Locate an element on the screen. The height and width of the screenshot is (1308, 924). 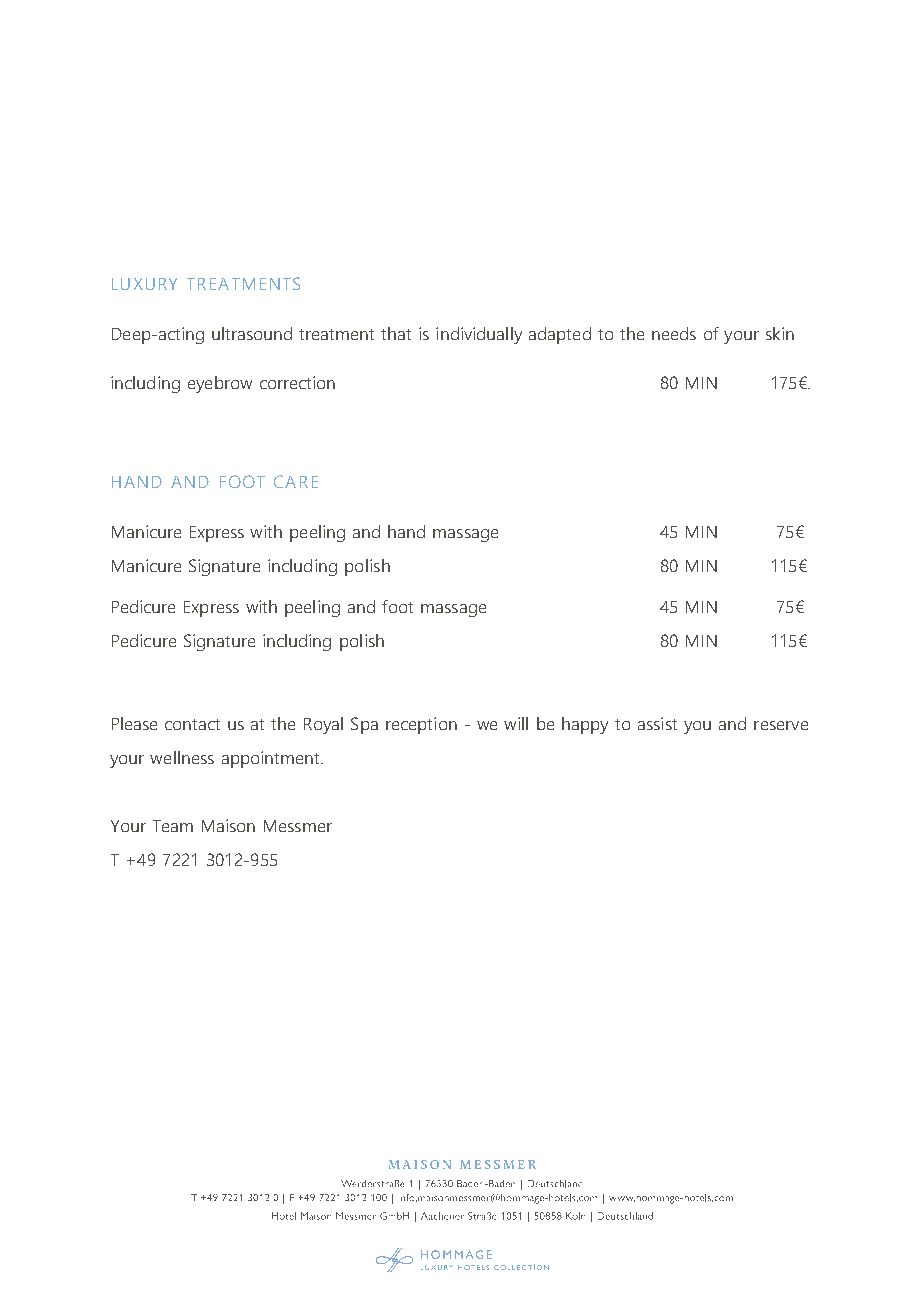
Maison is located at coordinates (228, 825).
